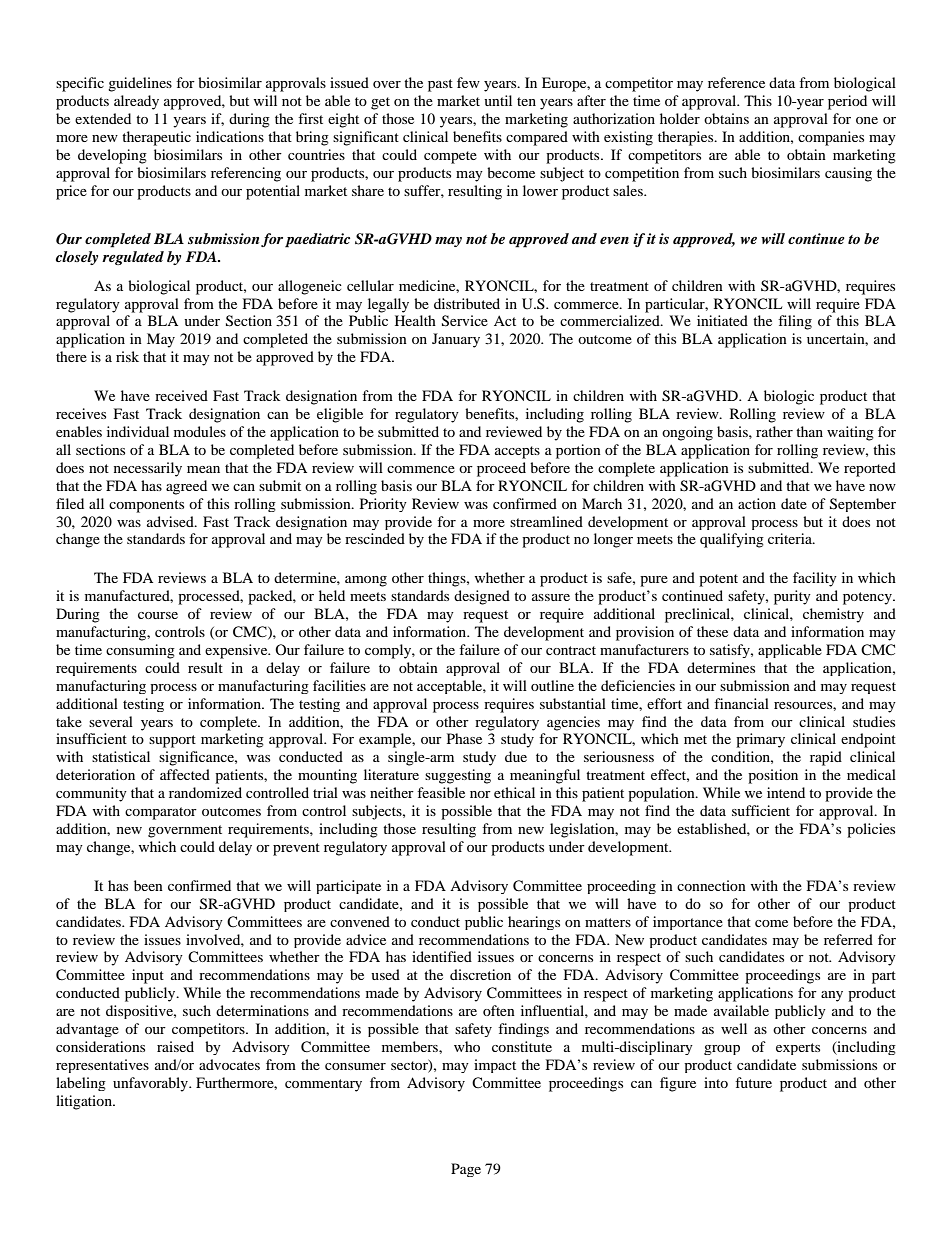 This page has height=1233, width=952. Describe the element at coordinates (148, 885) in the page. I see `been` at that location.
